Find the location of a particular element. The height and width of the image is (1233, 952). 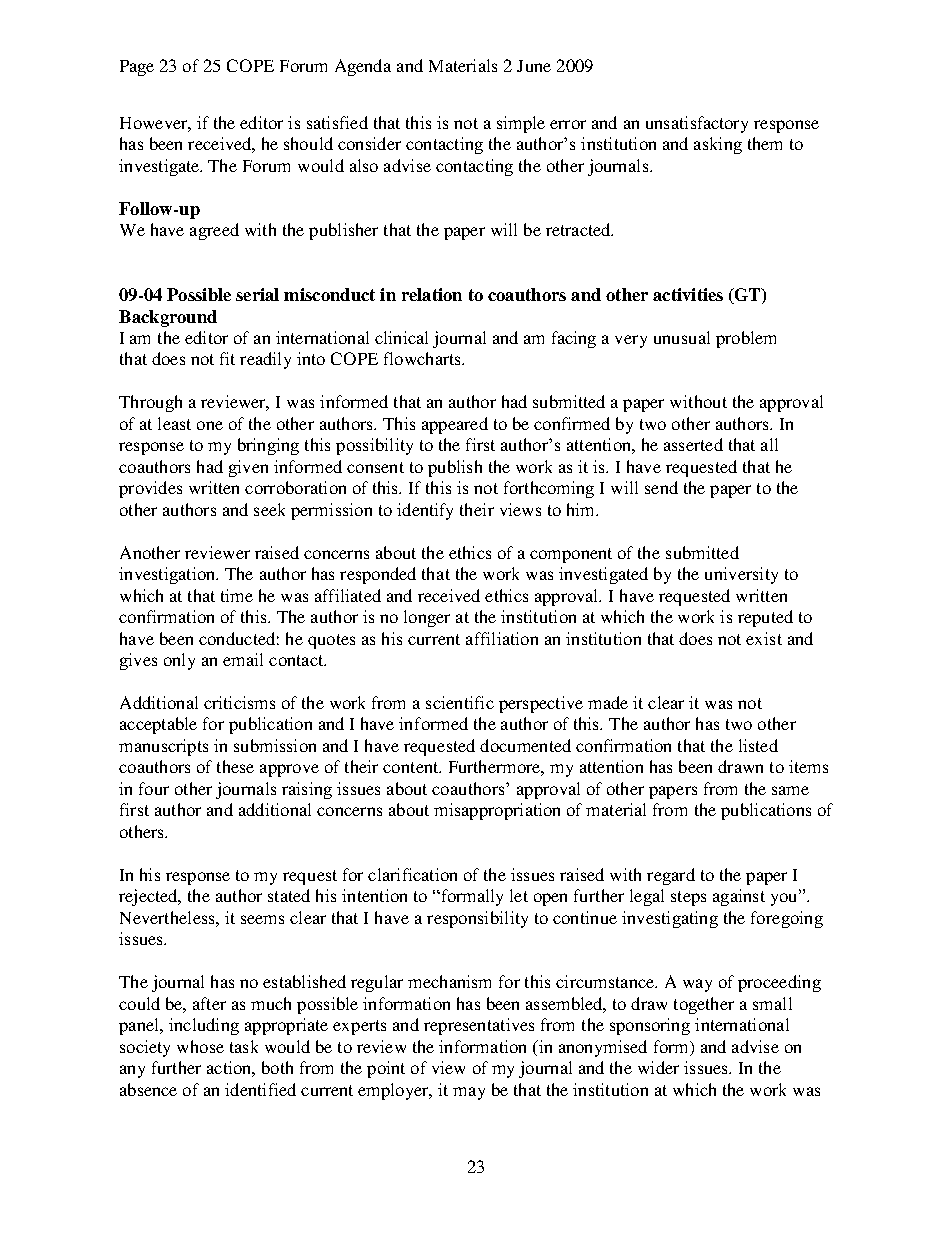

longer is located at coordinates (427, 618).
